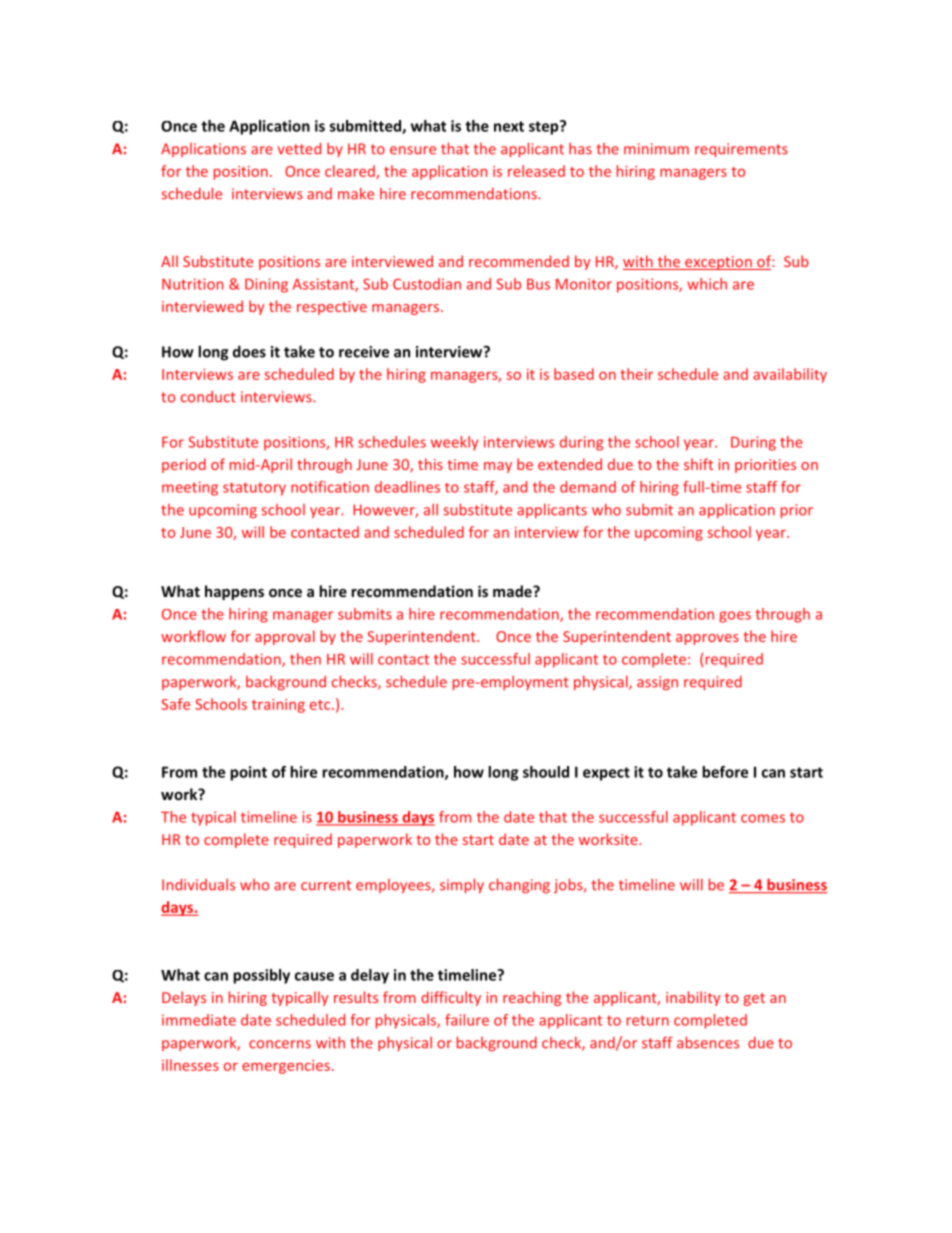 The image size is (952, 1233). What do you see at coordinates (708, 1042) in the screenshot?
I see `absences` at bounding box center [708, 1042].
